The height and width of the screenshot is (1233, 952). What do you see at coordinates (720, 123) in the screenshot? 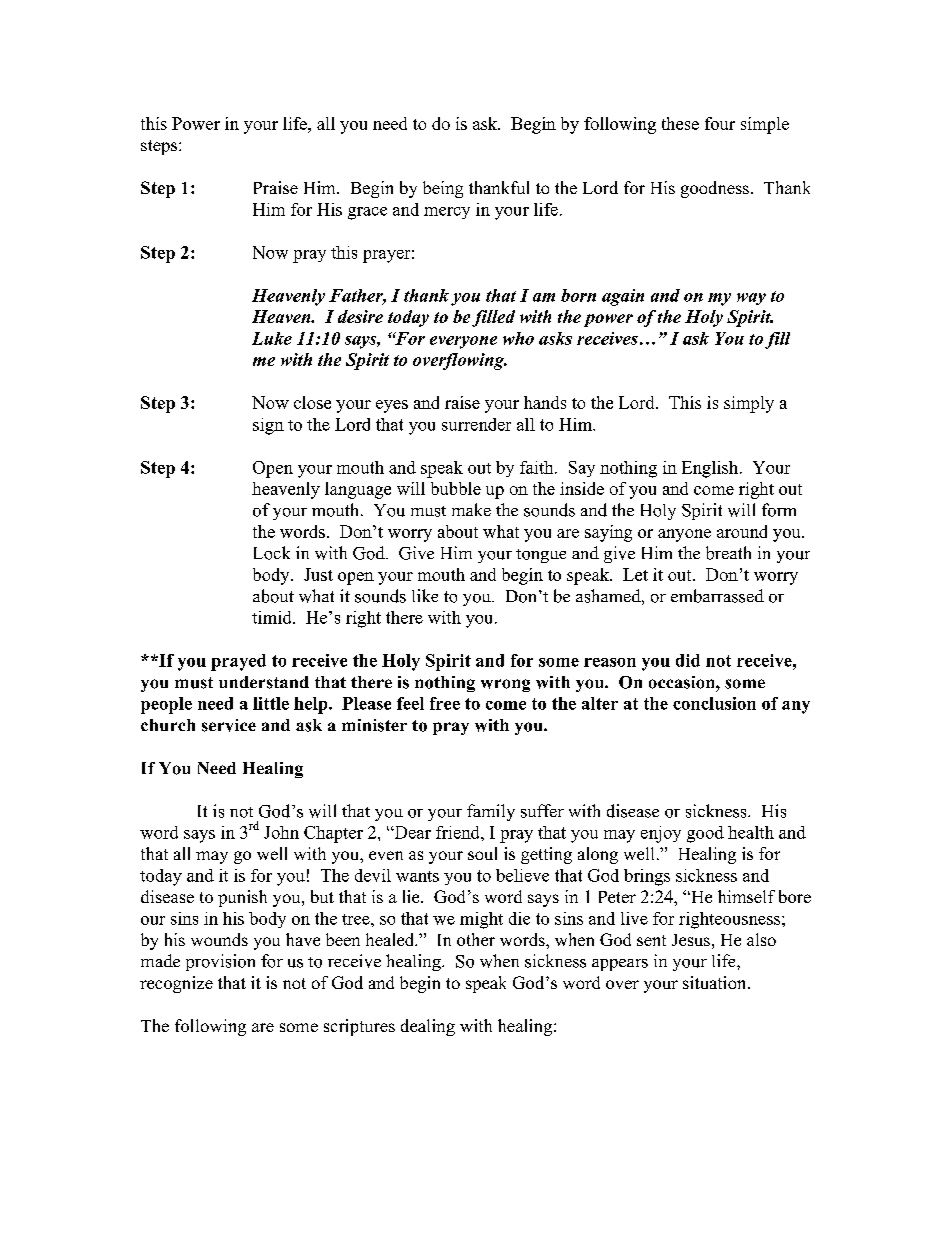
I see `four` at bounding box center [720, 123].
